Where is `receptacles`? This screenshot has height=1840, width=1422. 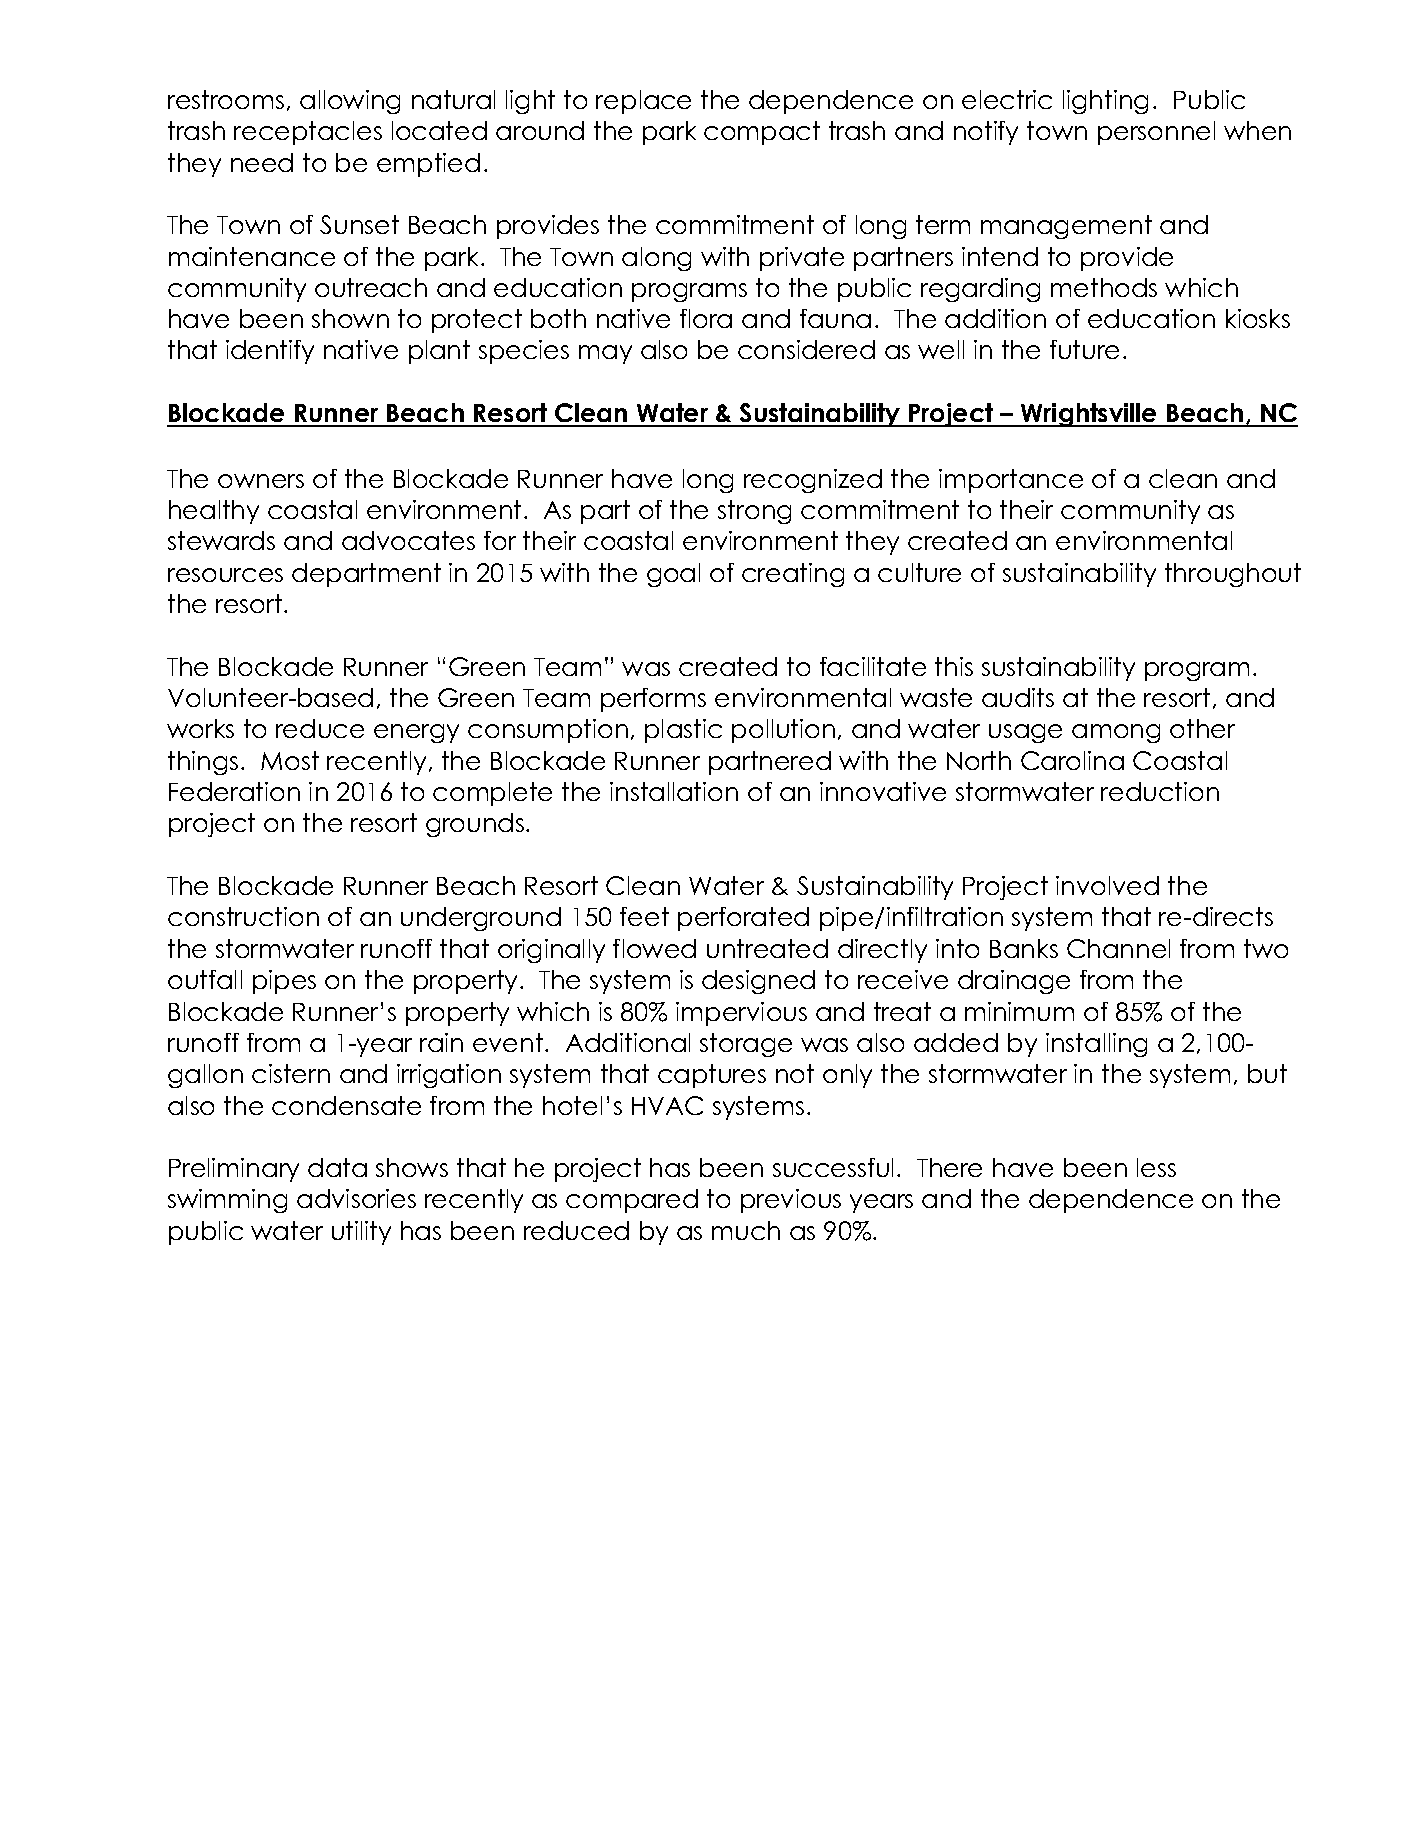
receptacles is located at coordinates (308, 133).
